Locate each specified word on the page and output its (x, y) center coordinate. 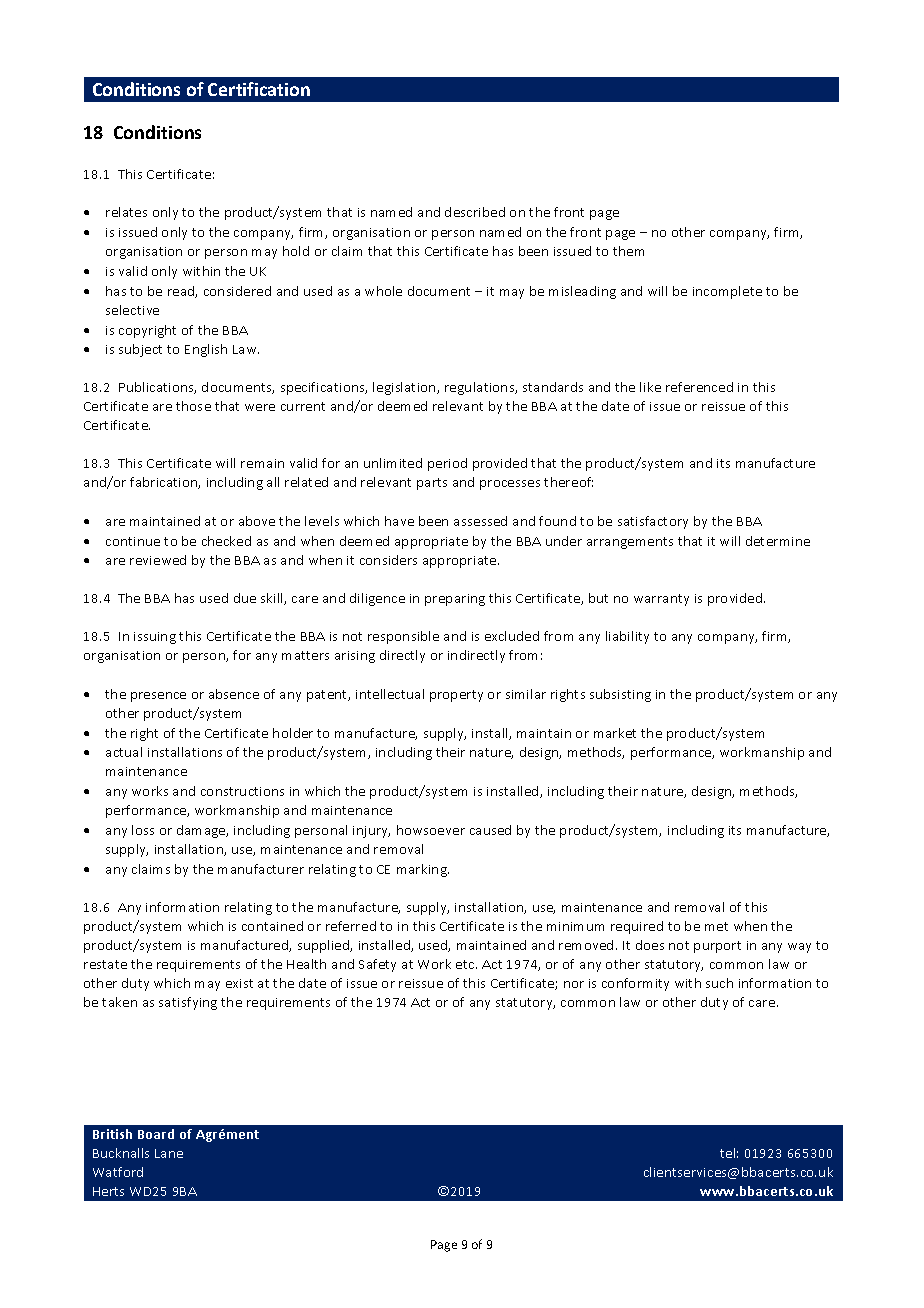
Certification (259, 89)
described (475, 212)
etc (466, 964)
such (719, 983)
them (628, 251)
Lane (169, 1153)
